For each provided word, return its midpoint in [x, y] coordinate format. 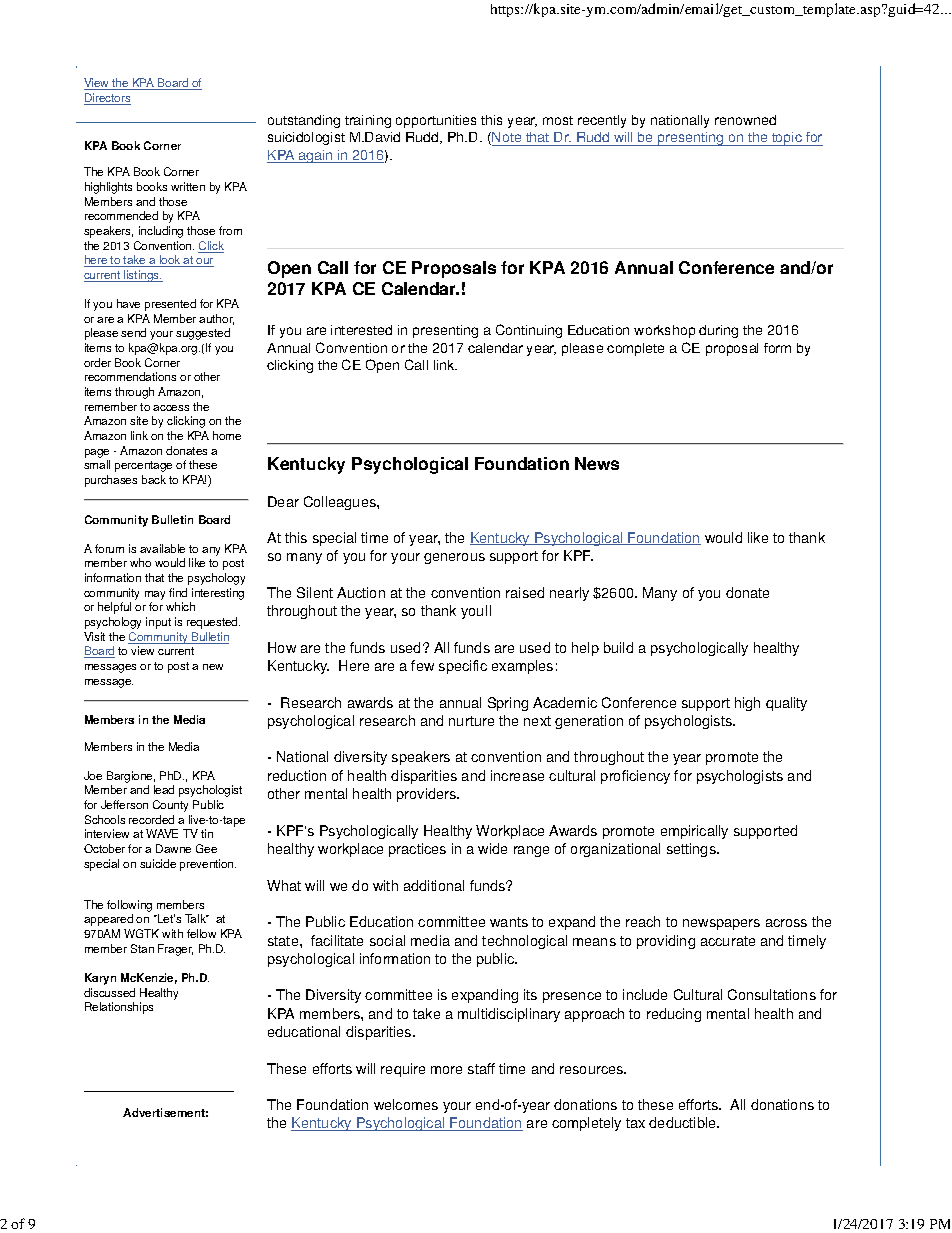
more [446, 1070]
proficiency [635, 777]
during [718, 331]
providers [428, 795]
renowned [745, 120]
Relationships [119, 1008]
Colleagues [341, 503]
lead [164, 789]
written [188, 186]
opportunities [436, 121]
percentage [143, 466]
